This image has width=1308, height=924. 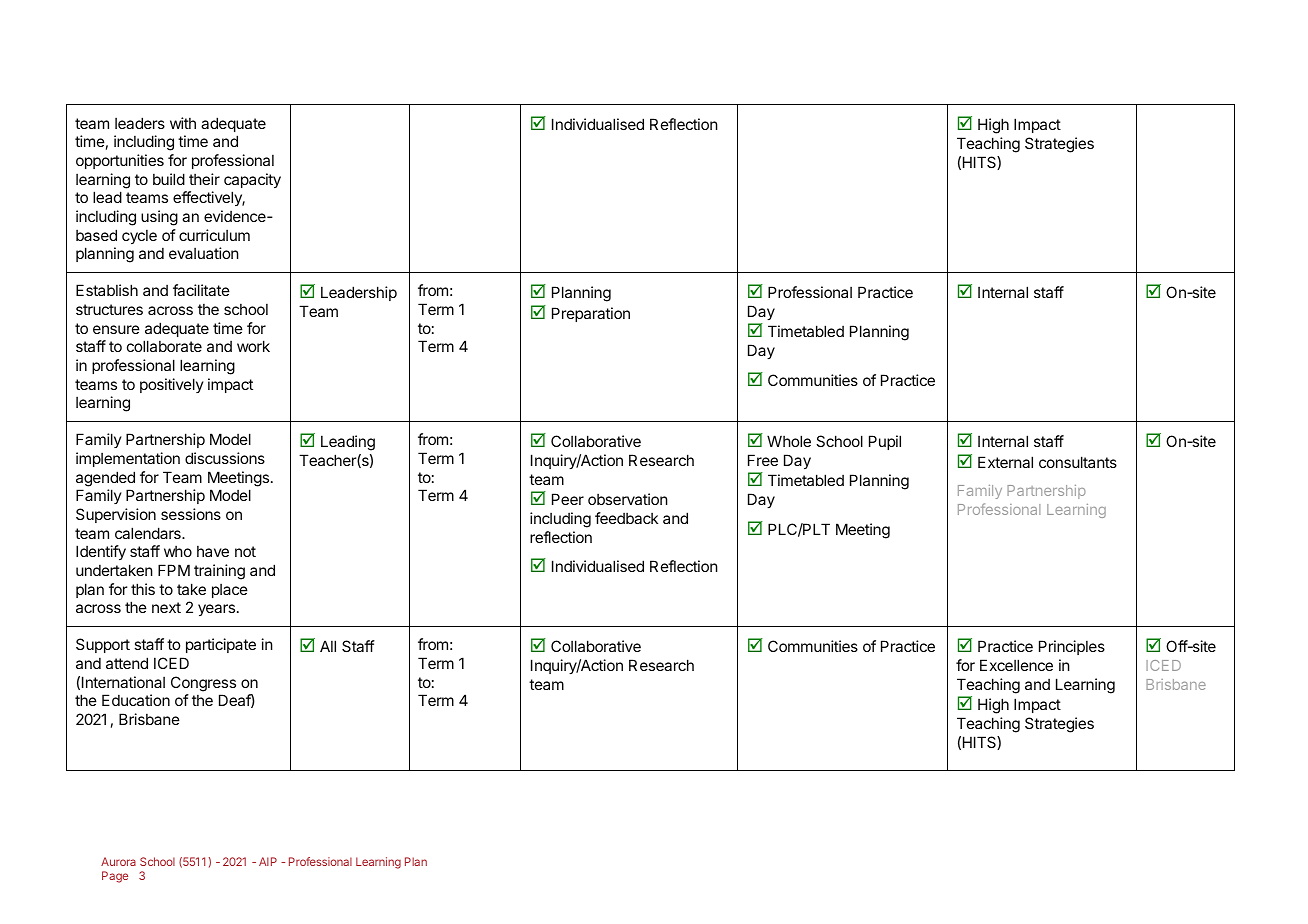 I want to click on Aurora, so click(x=118, y=861).
